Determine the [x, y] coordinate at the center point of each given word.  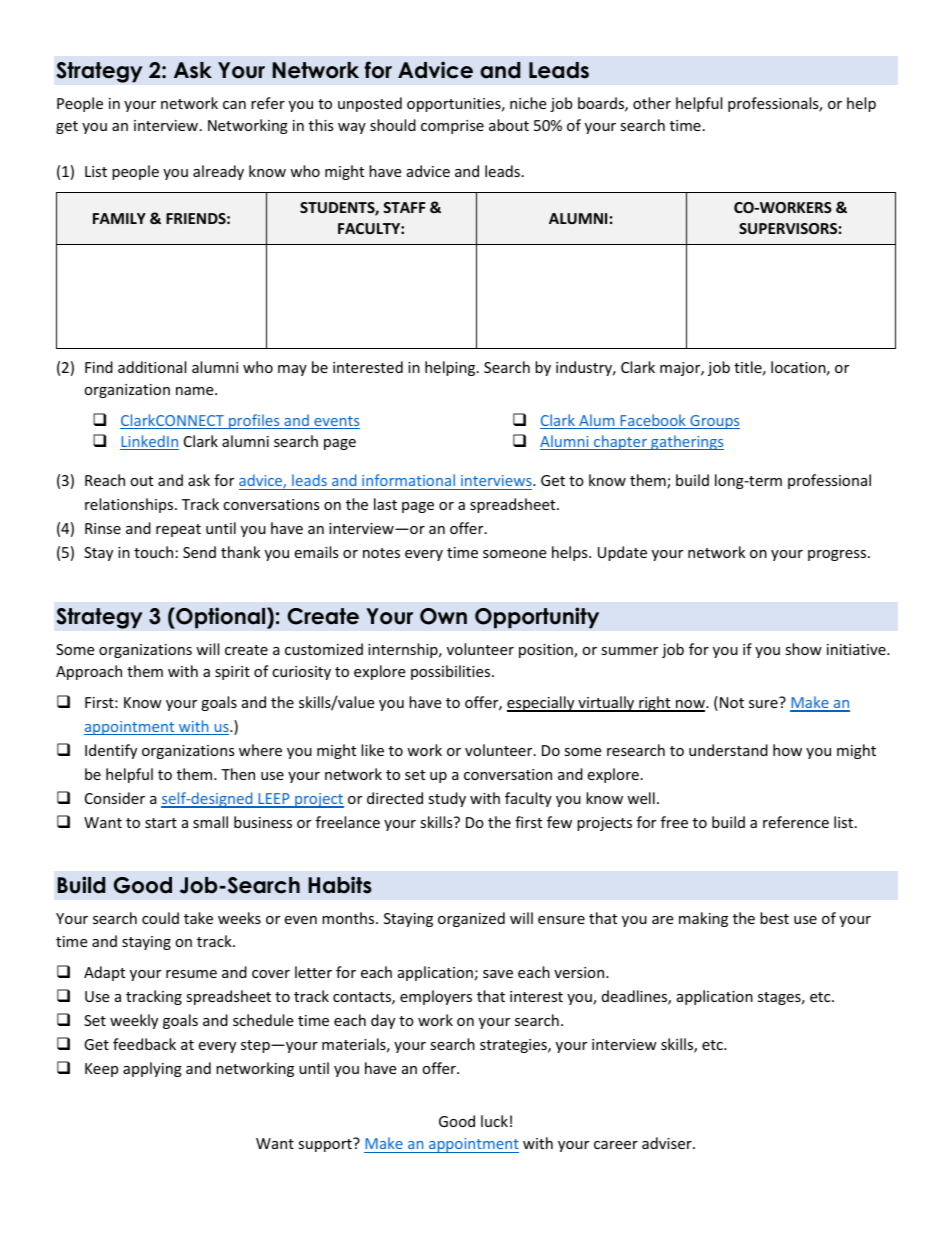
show [803, 649]
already [218, 172]
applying [152, 1069]
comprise [452, 127]
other [652, 103]
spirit [232, 673]
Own [443, 616]
